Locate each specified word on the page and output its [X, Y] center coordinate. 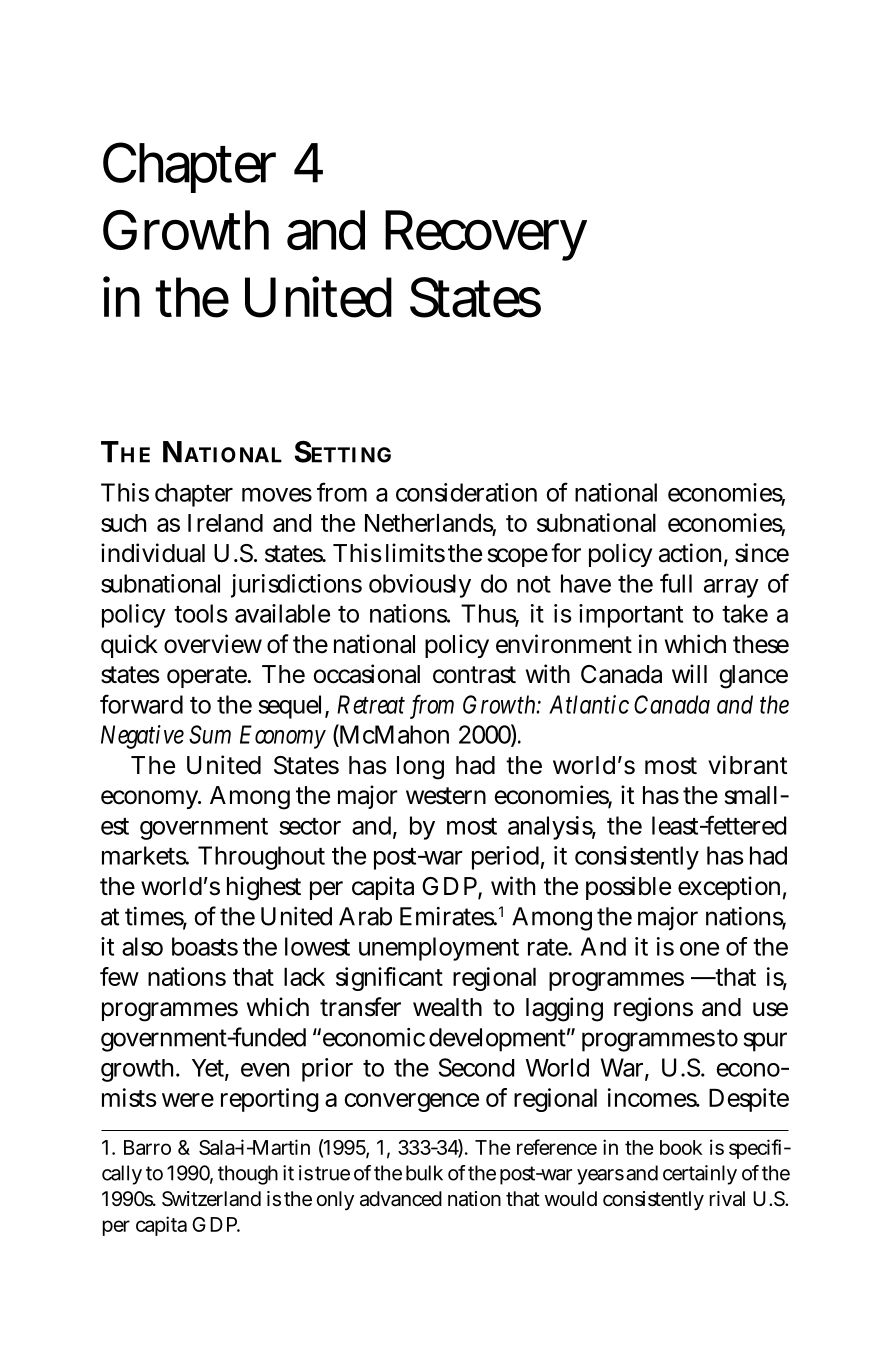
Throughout [261, 858]
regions [653, 1009]
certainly [700, 1175]
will [689, 673]
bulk [424, 1173]
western [446, 796]
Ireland [225, 523]
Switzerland [211, 1199]
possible [628, 888]
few [119, 976]
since [762, 553]
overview [213, 644]
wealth [447, 1007]
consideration [466, 492]
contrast [474, 675]
